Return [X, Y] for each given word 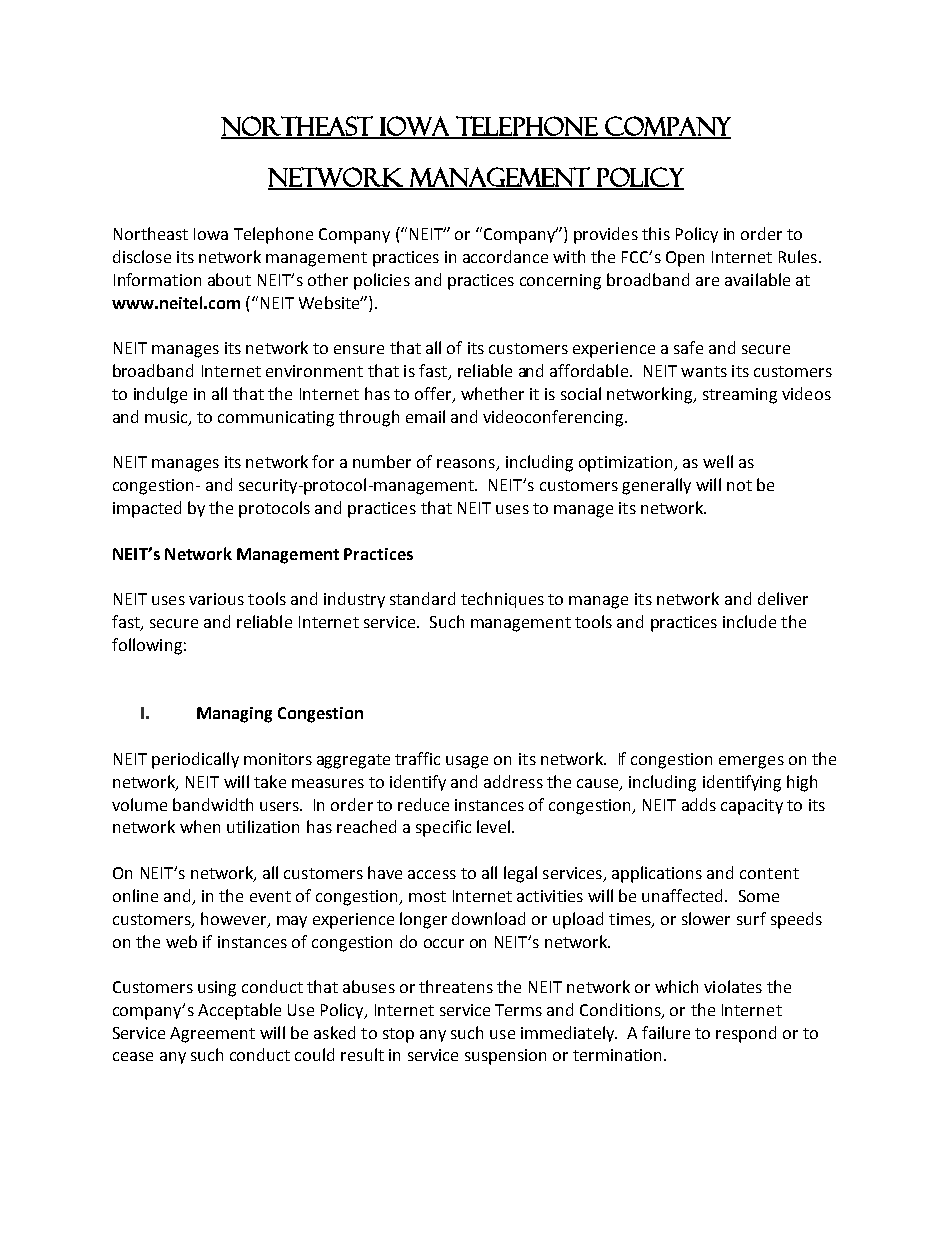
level [493, 826]
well [718, 461]
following [147, 646]
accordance [505, 256]
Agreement [212, 1035]
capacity [752, 807]
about [229, 279]
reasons [467, 465]
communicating [276, 419]
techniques [502, 600]
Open [685, 259]
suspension [505, 1057]
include [749, 621]
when [200, 826]
